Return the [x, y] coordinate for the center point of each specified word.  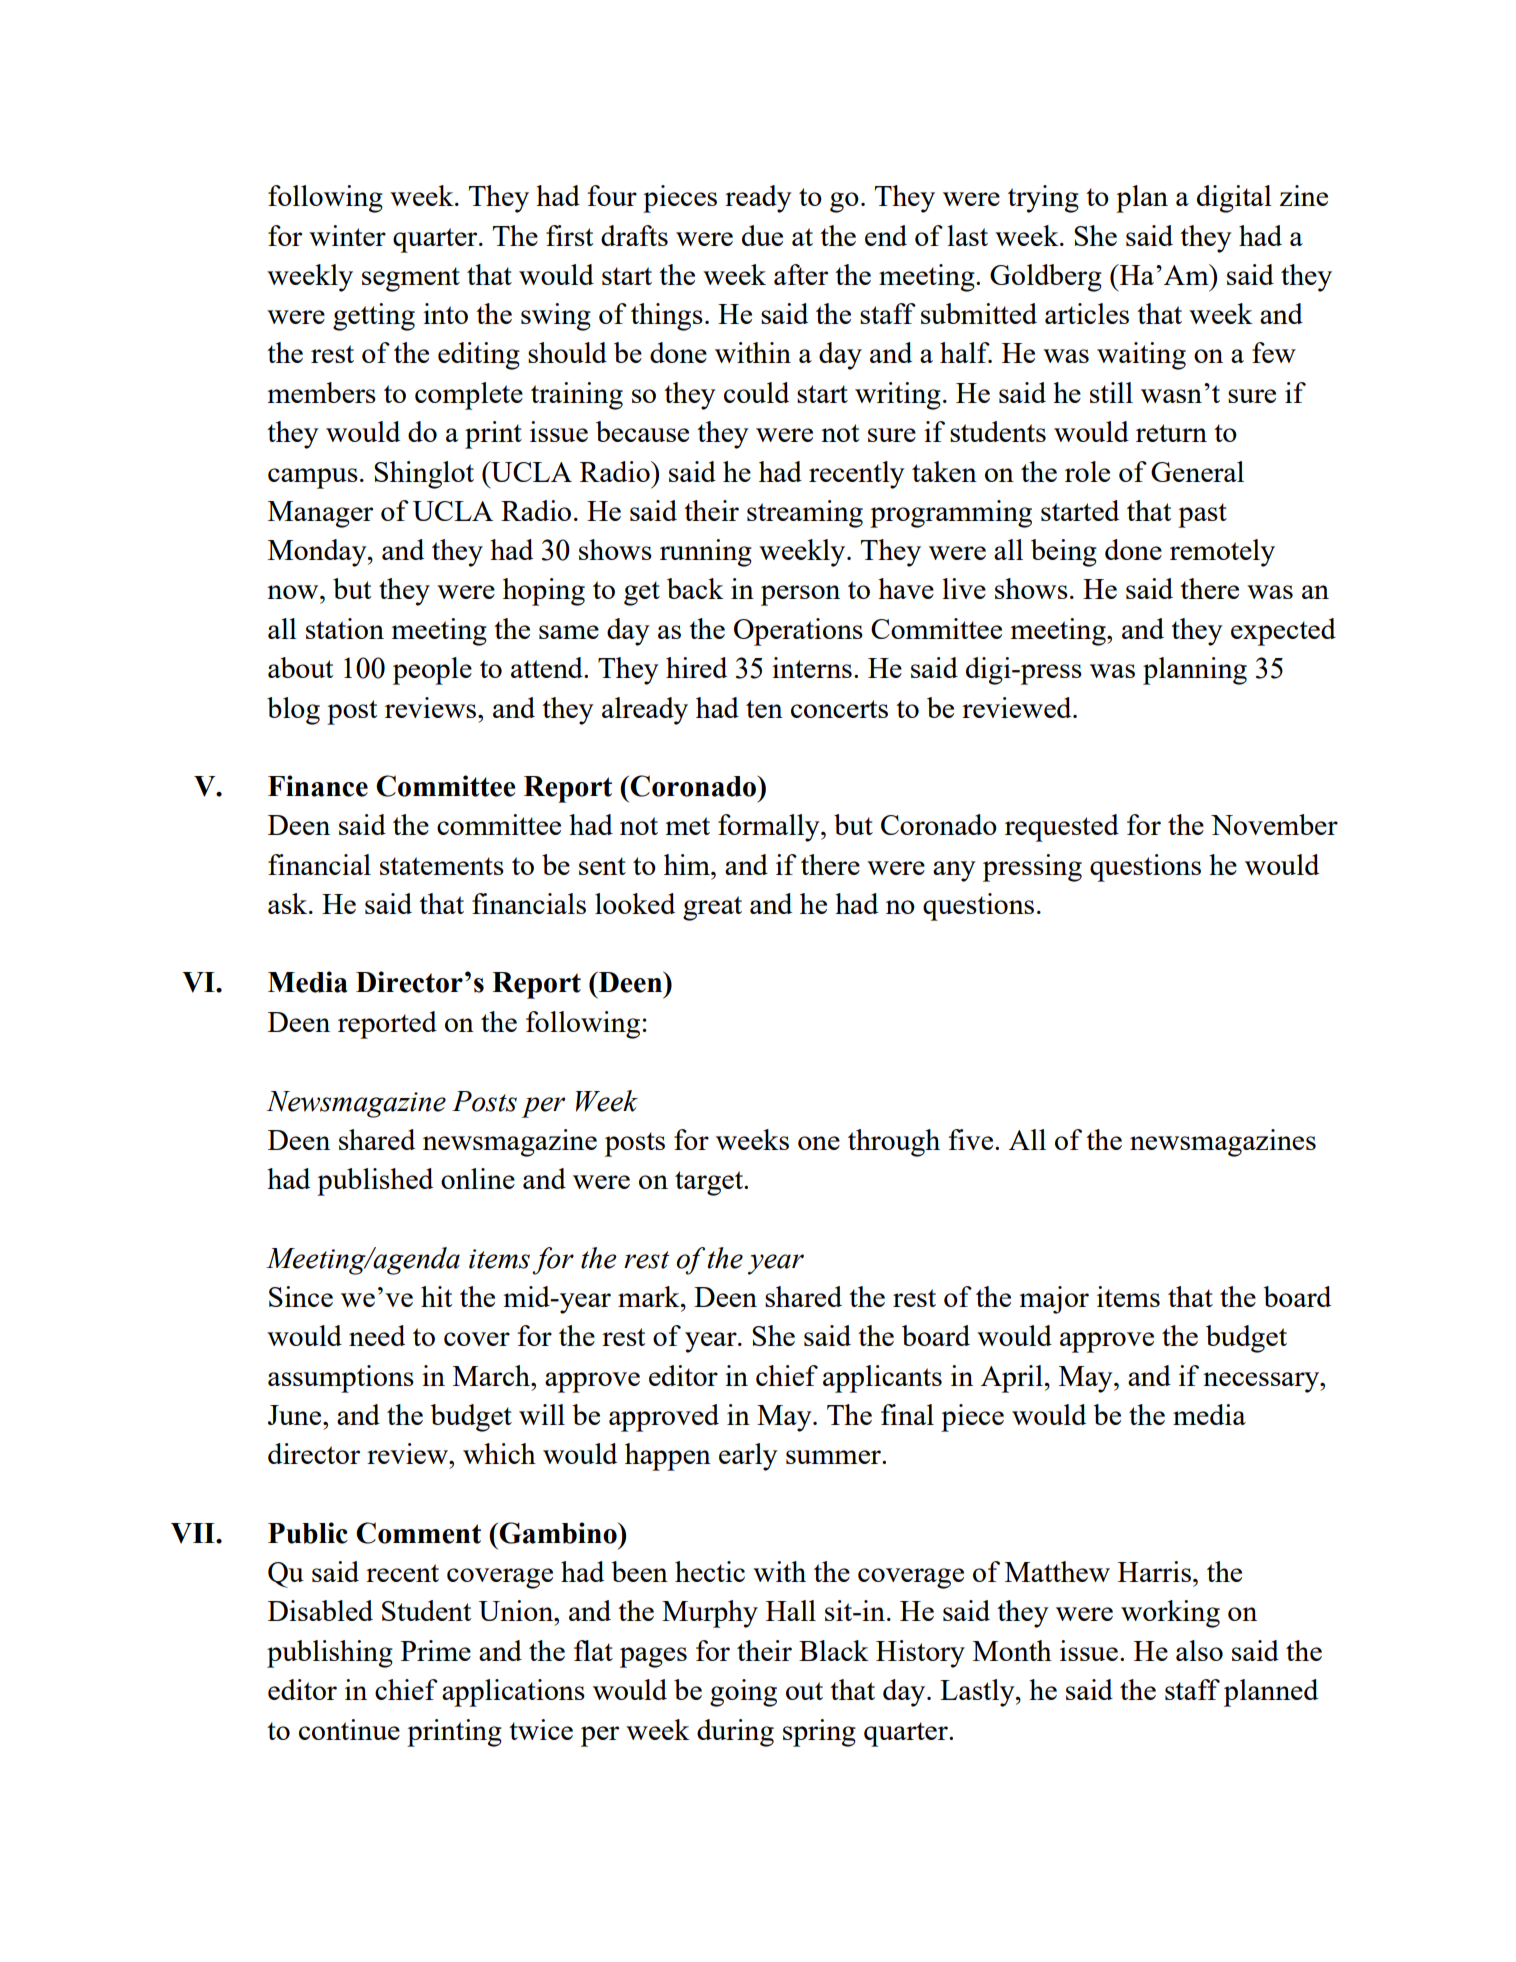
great [712, 908]
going [743, 1693]
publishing [330, 1654]
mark [650, 1296]
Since [301, 1296]
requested [1062, 828]
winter [347, 235]
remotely [1222, 553]
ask [289, 903]
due [762, 235]
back [695, 588]
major [1054, 1300]
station [345, 628]
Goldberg [1046, 278]
